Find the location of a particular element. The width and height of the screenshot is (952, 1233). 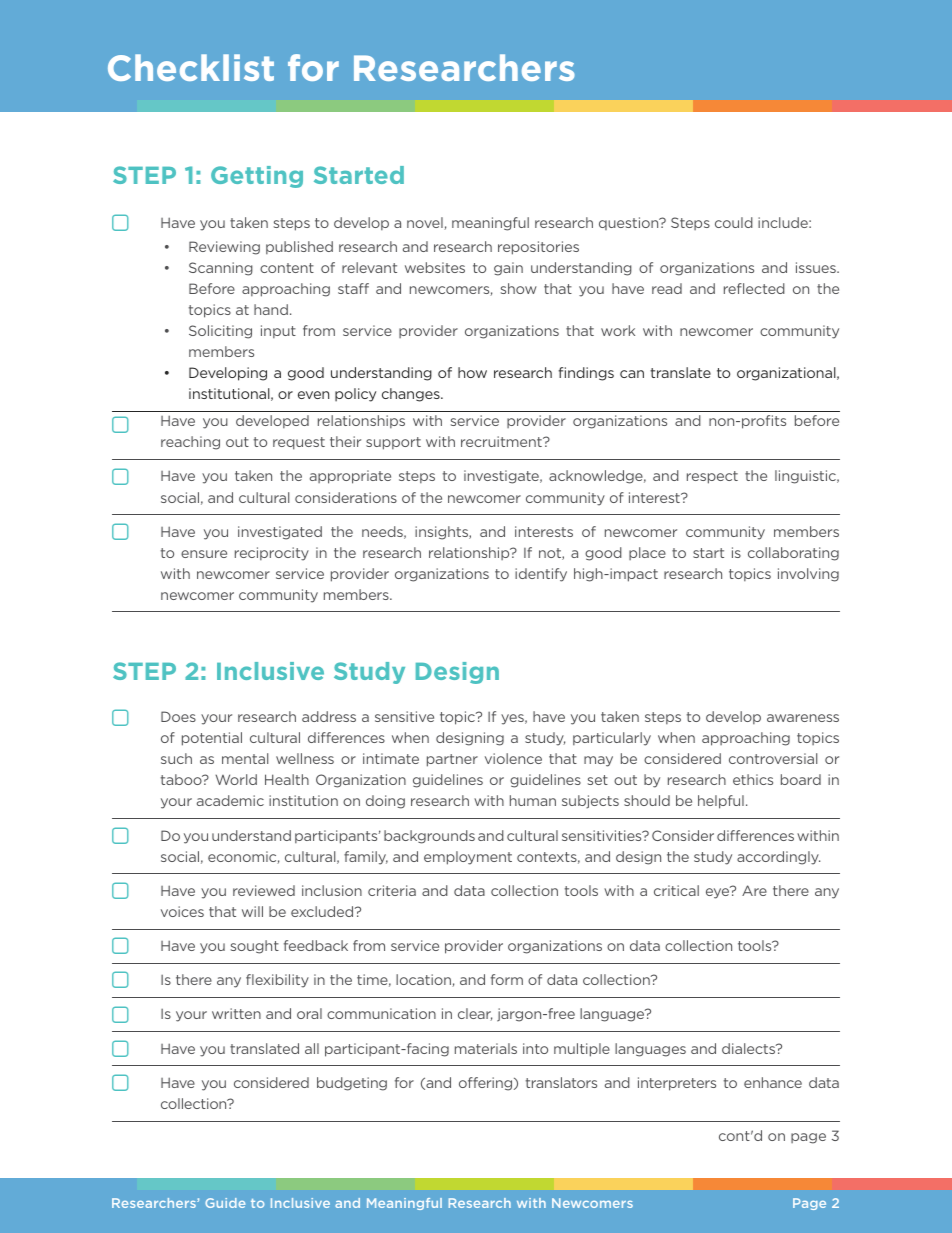

human is located at coordinates (533, 800).
